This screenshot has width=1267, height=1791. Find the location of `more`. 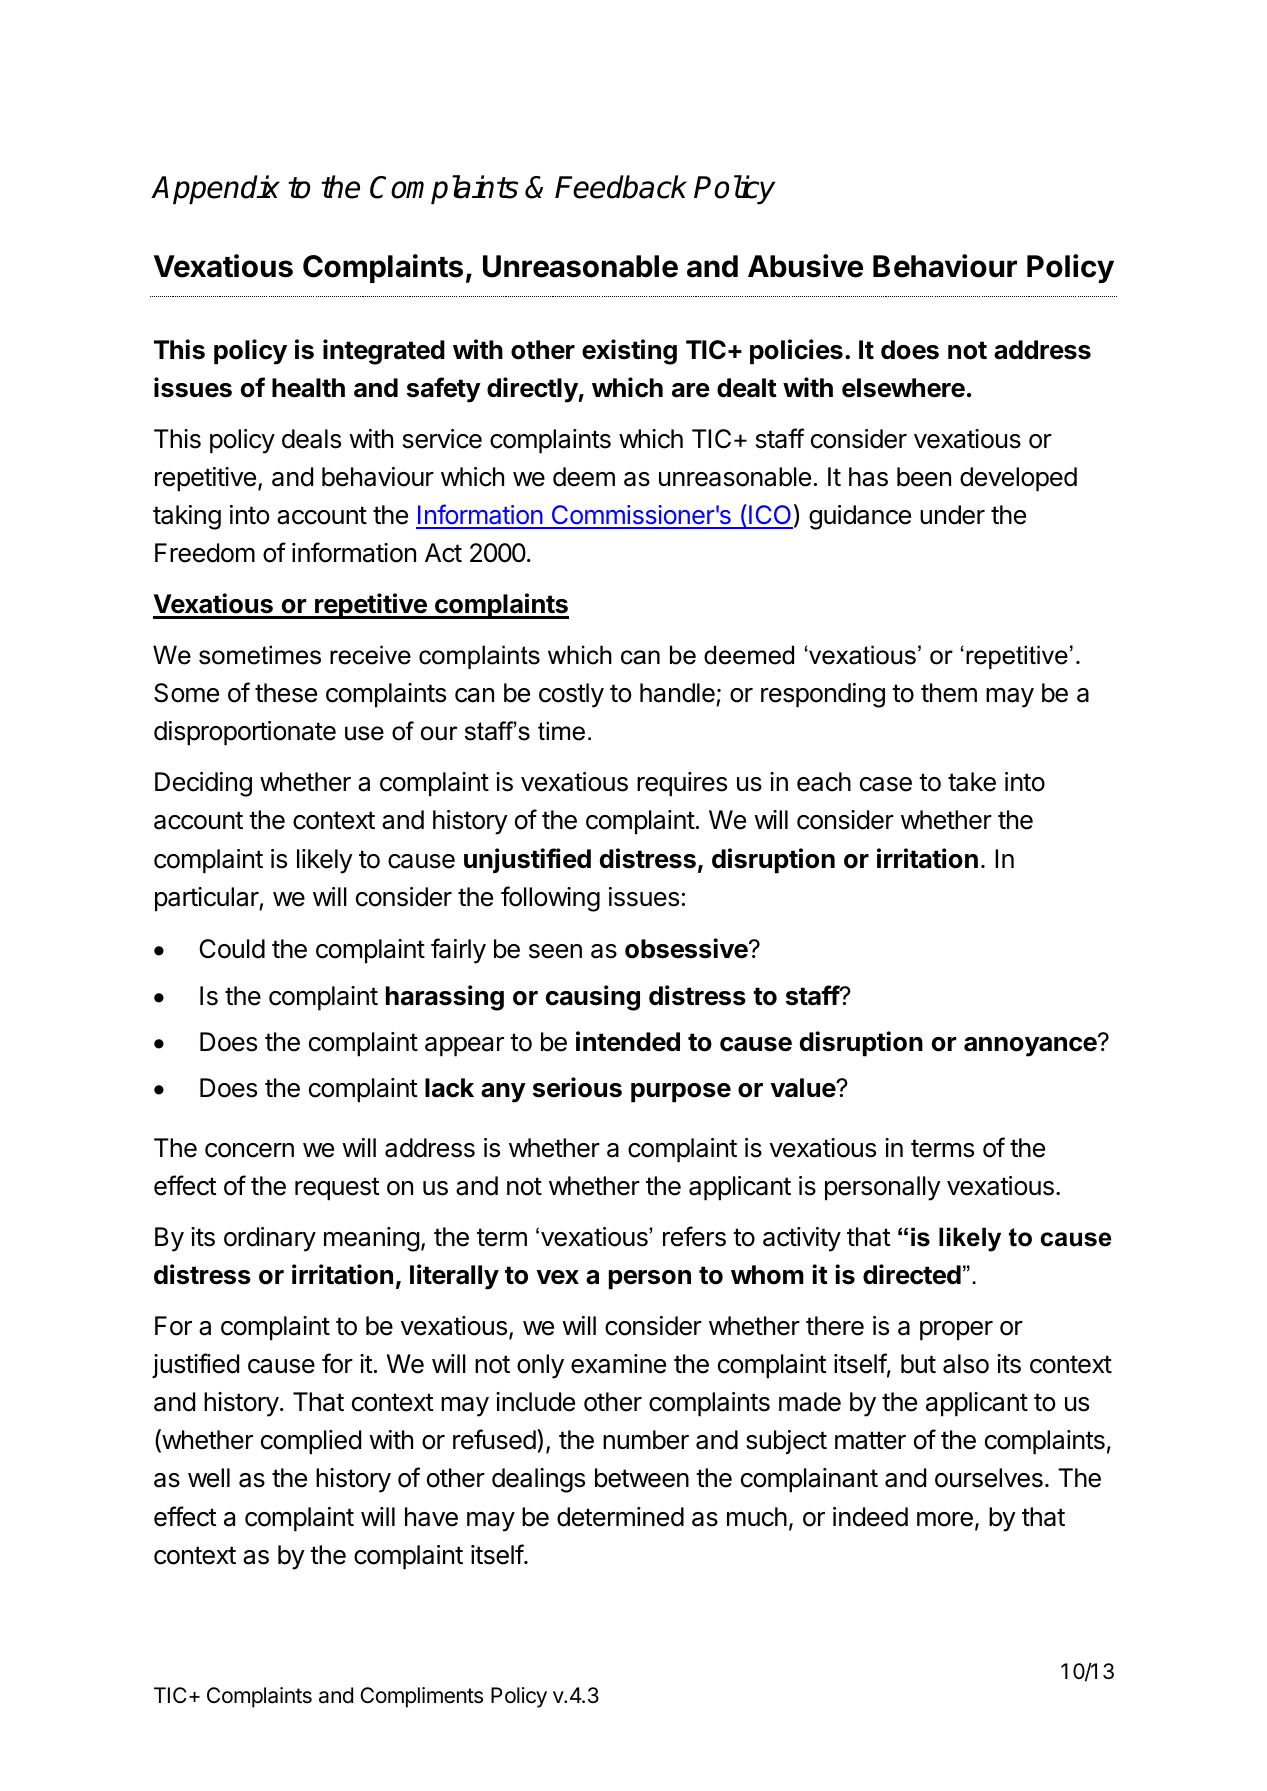

more is located at coordinates (945, 1519).
